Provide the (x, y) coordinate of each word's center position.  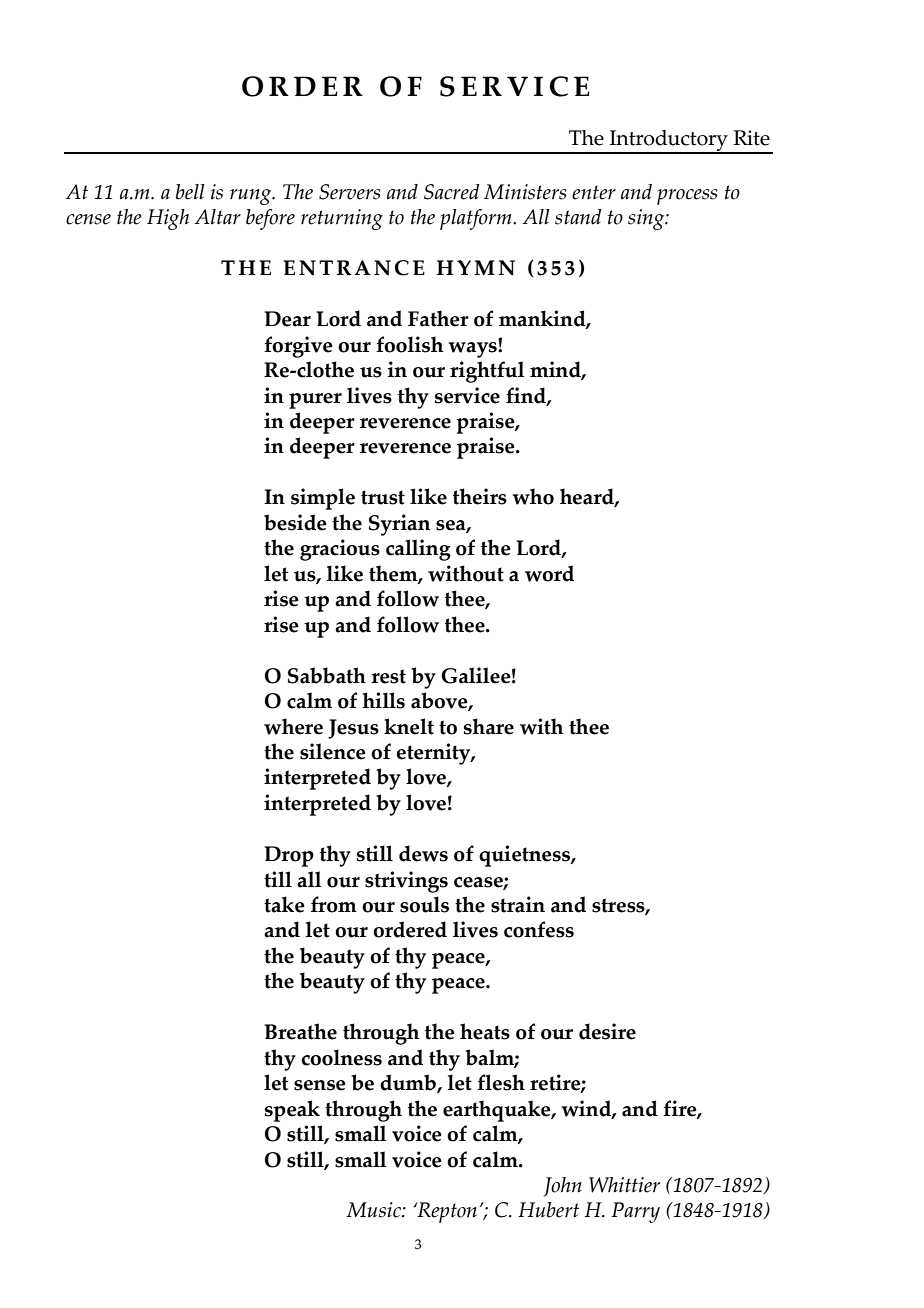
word (549, 573)
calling (418, 550)
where (293, 726)
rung (252, 197)
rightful (487, 372)
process (687, 197)
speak (292, 1111)
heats (485, 1031)
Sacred (452, 192)
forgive (298, 347)
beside (295, 522)
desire (607, 1031)
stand (578, 217)
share (489, 726)
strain (518, 904)
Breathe (300, 1031)
